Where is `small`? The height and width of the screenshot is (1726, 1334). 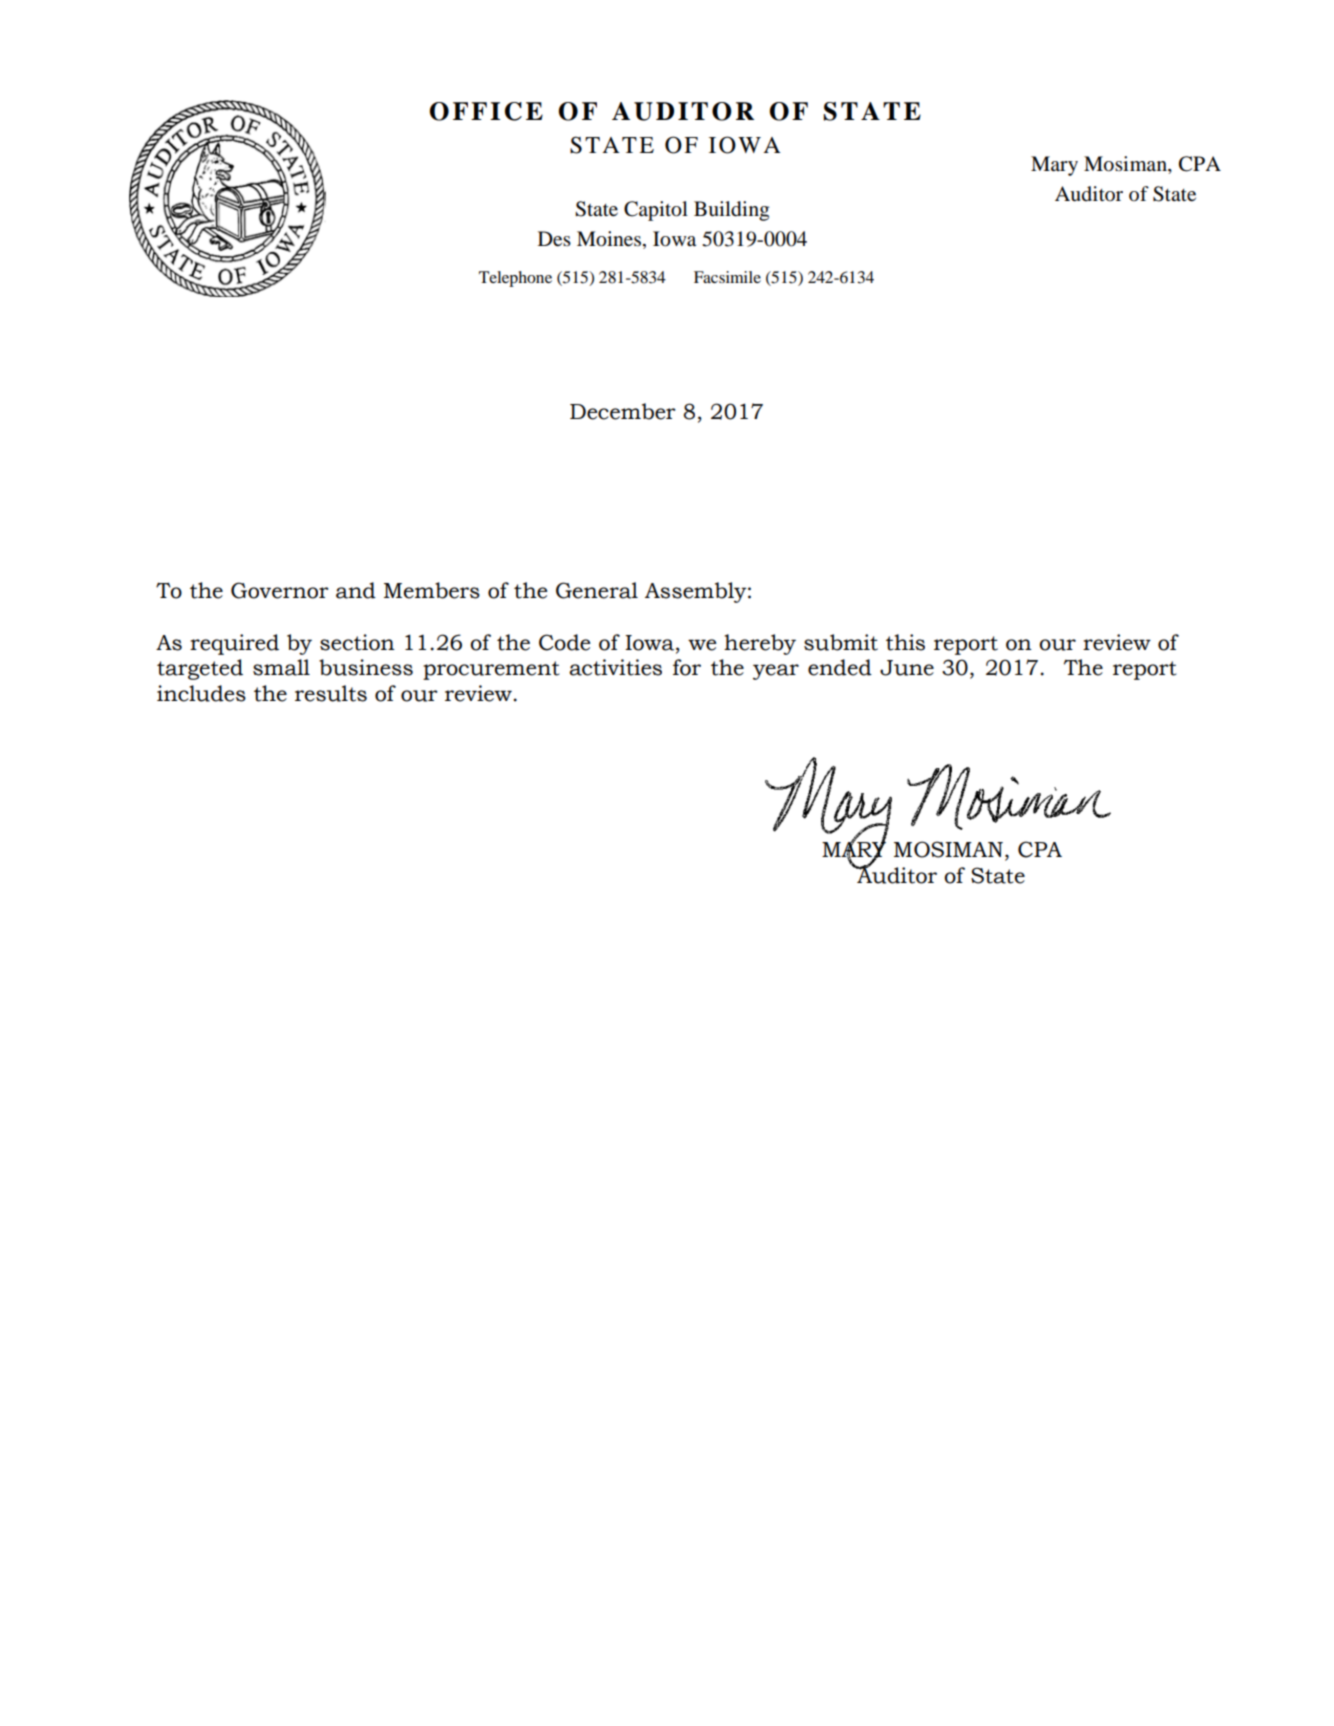
small is located at coordinates (281, 667).
